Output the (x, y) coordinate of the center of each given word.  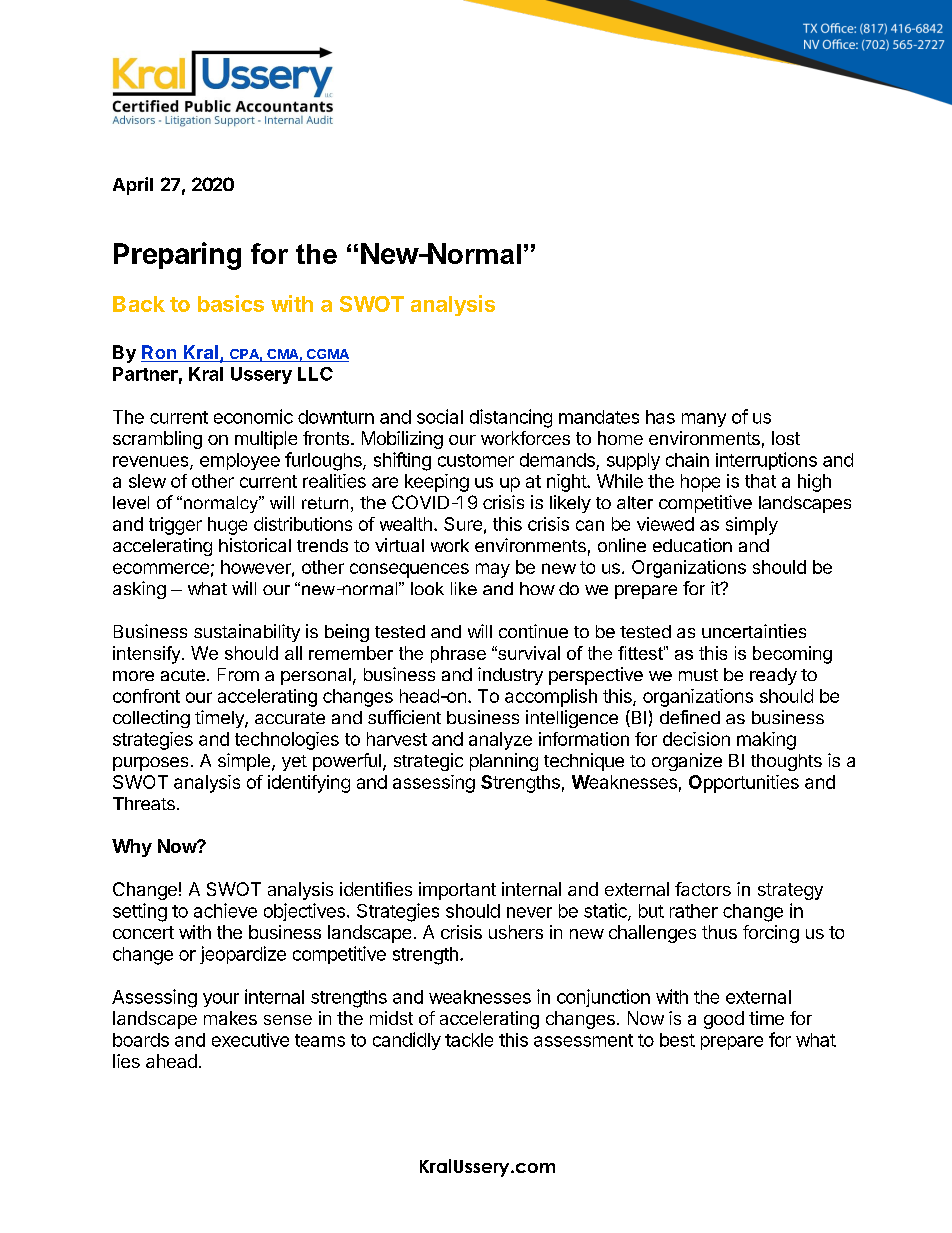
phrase (458, 654)
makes (230, 1018)
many (704, 420)
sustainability (247, 633)
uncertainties (754, 631)
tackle (469, 1040)
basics (231, 303)
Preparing (177, 256)
